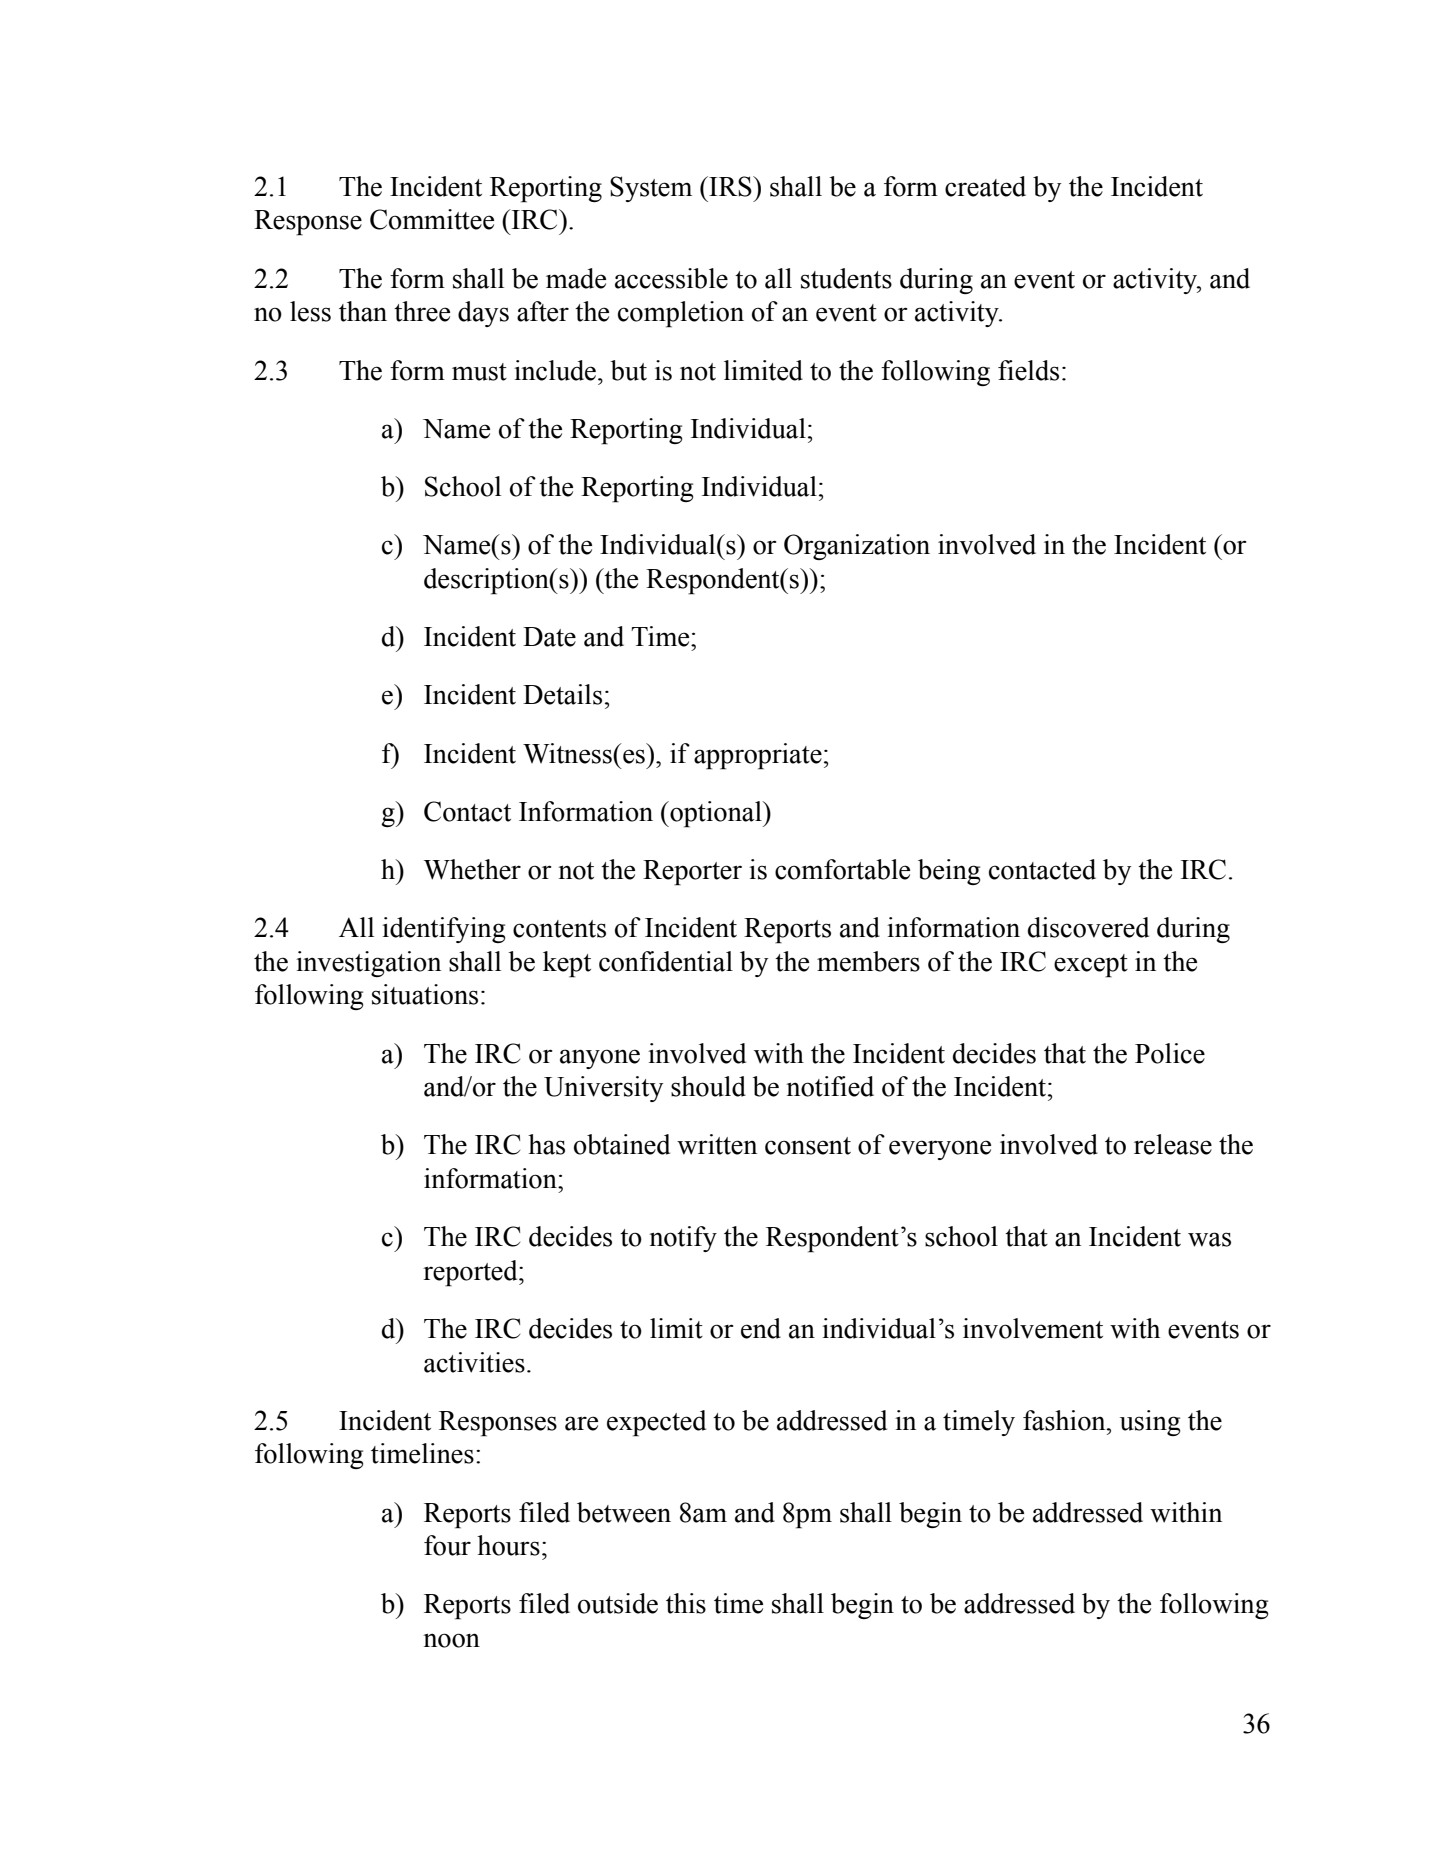 The width and height of the screenshot is (1440, 1864). I want to click on reported, so click(471, 1273).
